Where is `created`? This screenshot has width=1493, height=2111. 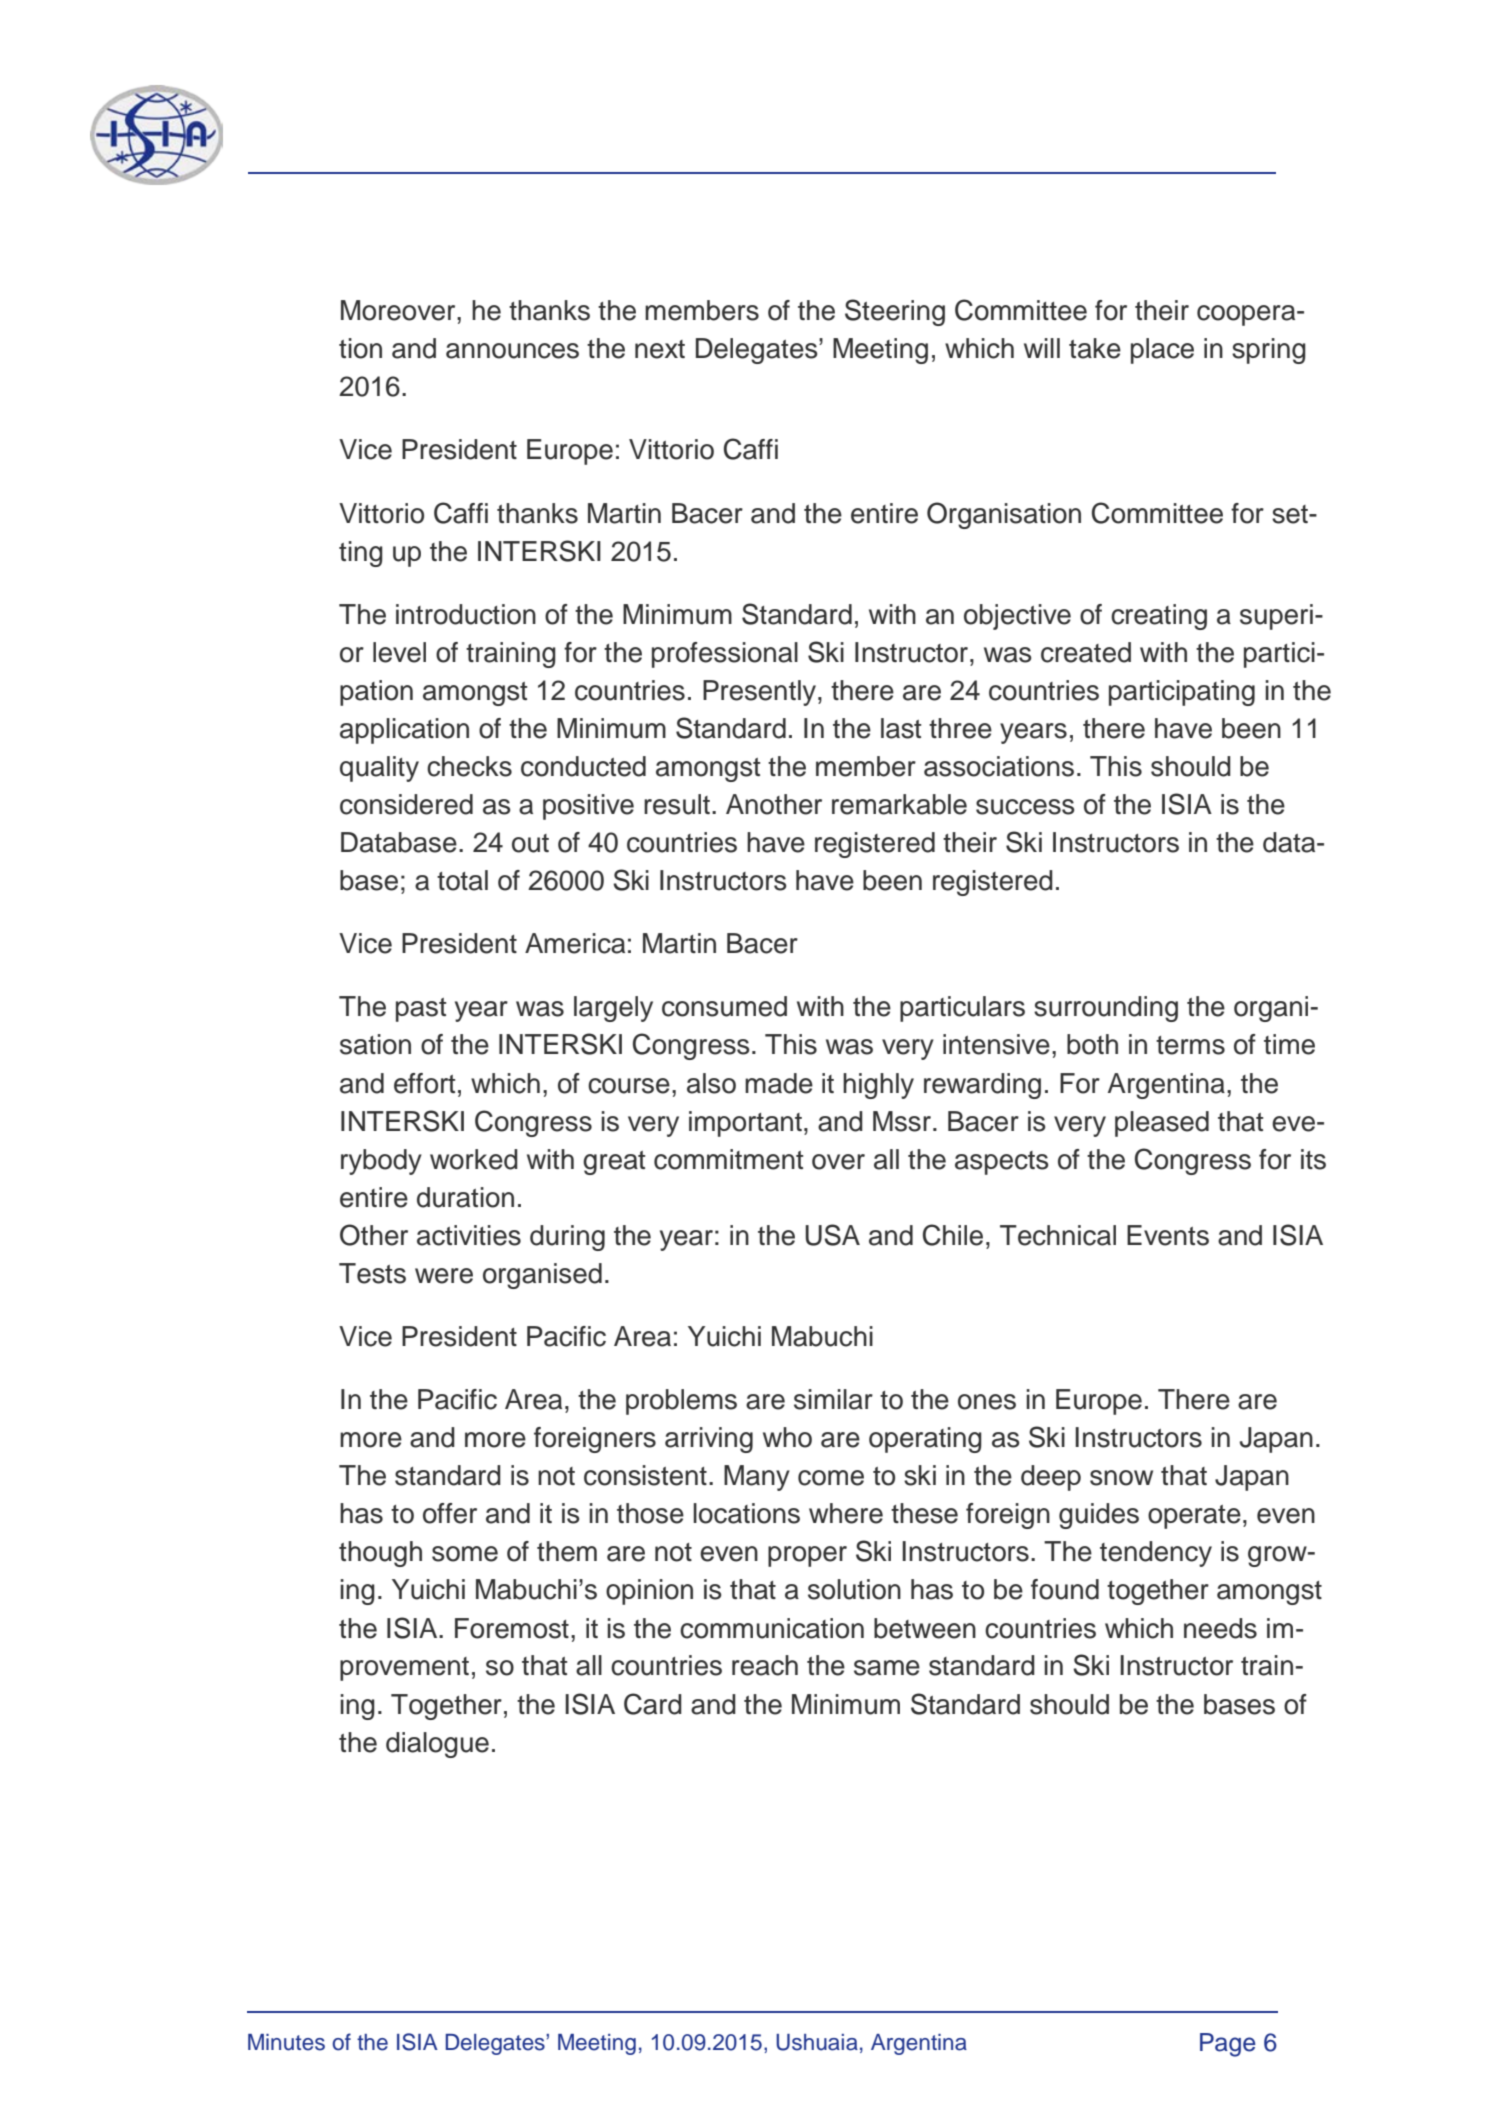
created is located at coordinates (1086, 652).
